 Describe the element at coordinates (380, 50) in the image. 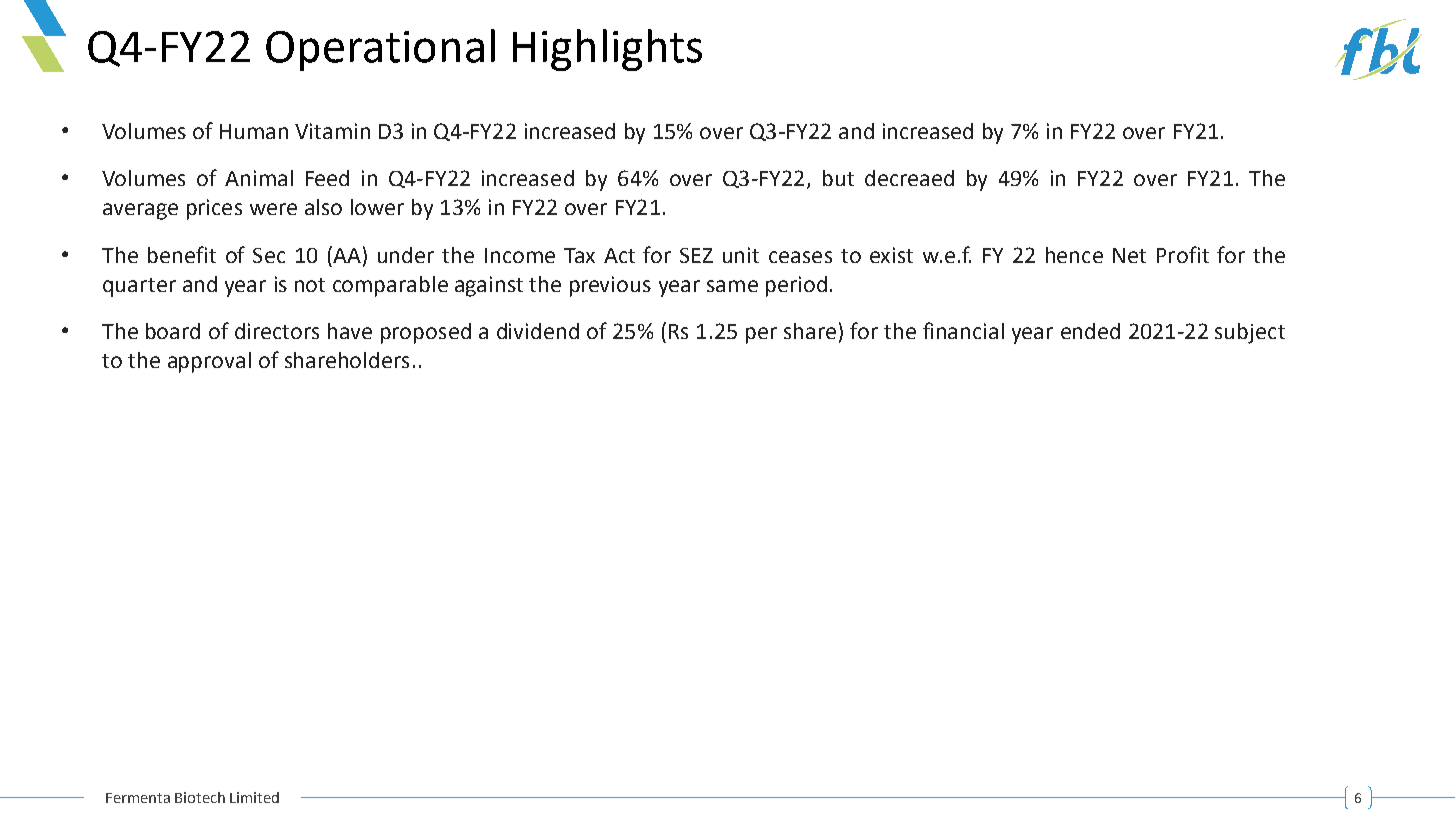

I see `Operational` at that location.
